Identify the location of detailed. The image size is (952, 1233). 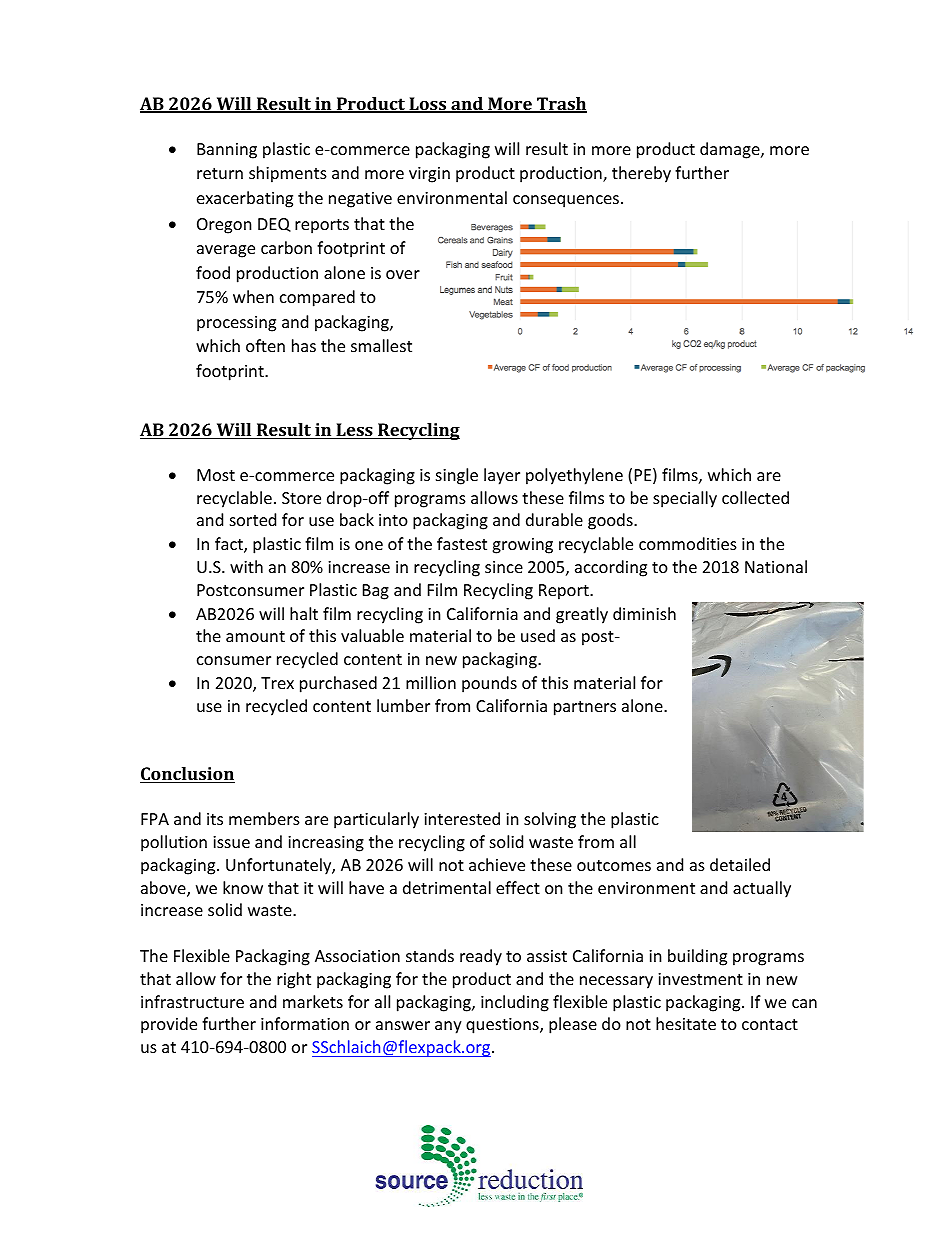
(740, 864).
